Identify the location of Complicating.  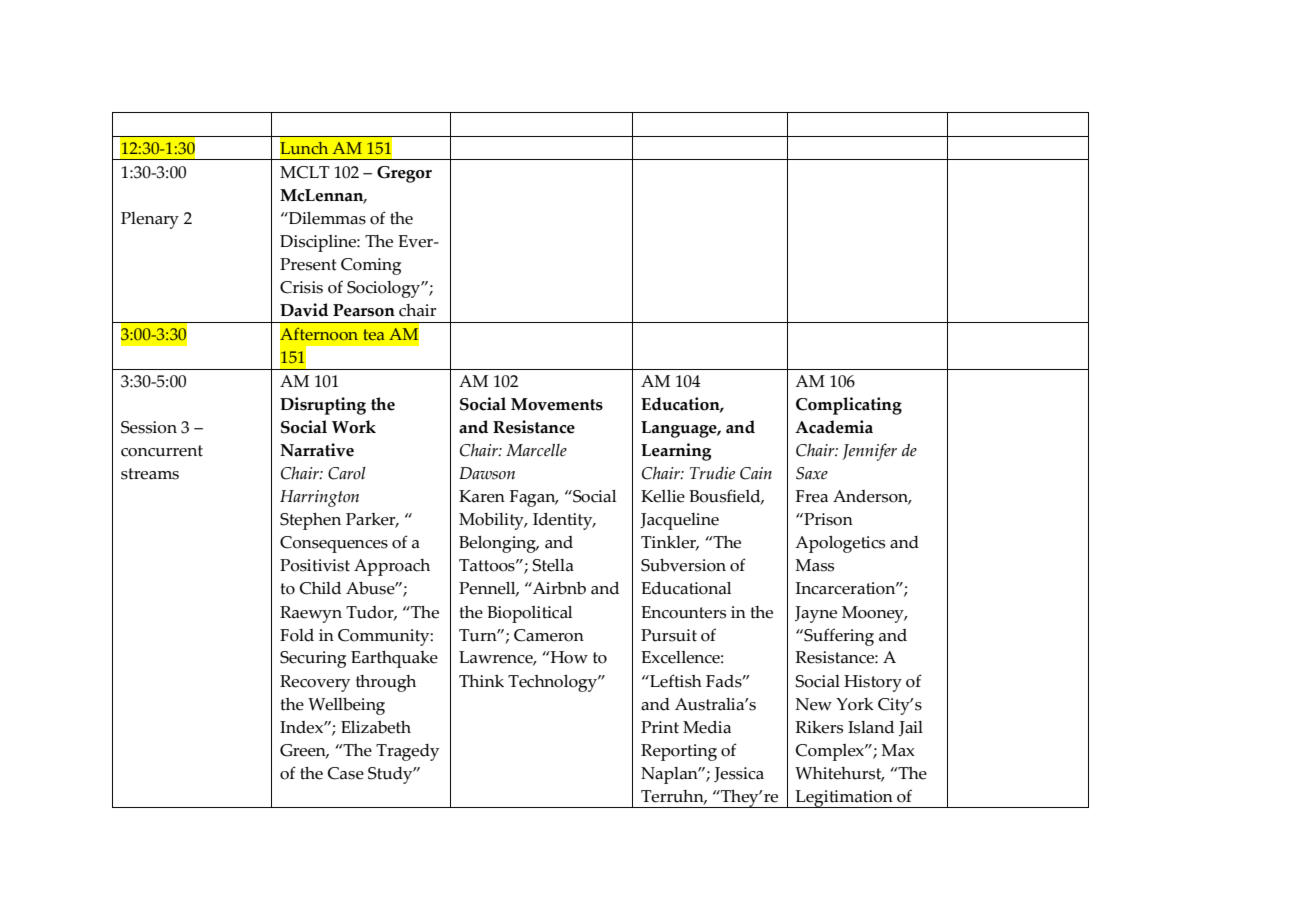
(849, 406).
